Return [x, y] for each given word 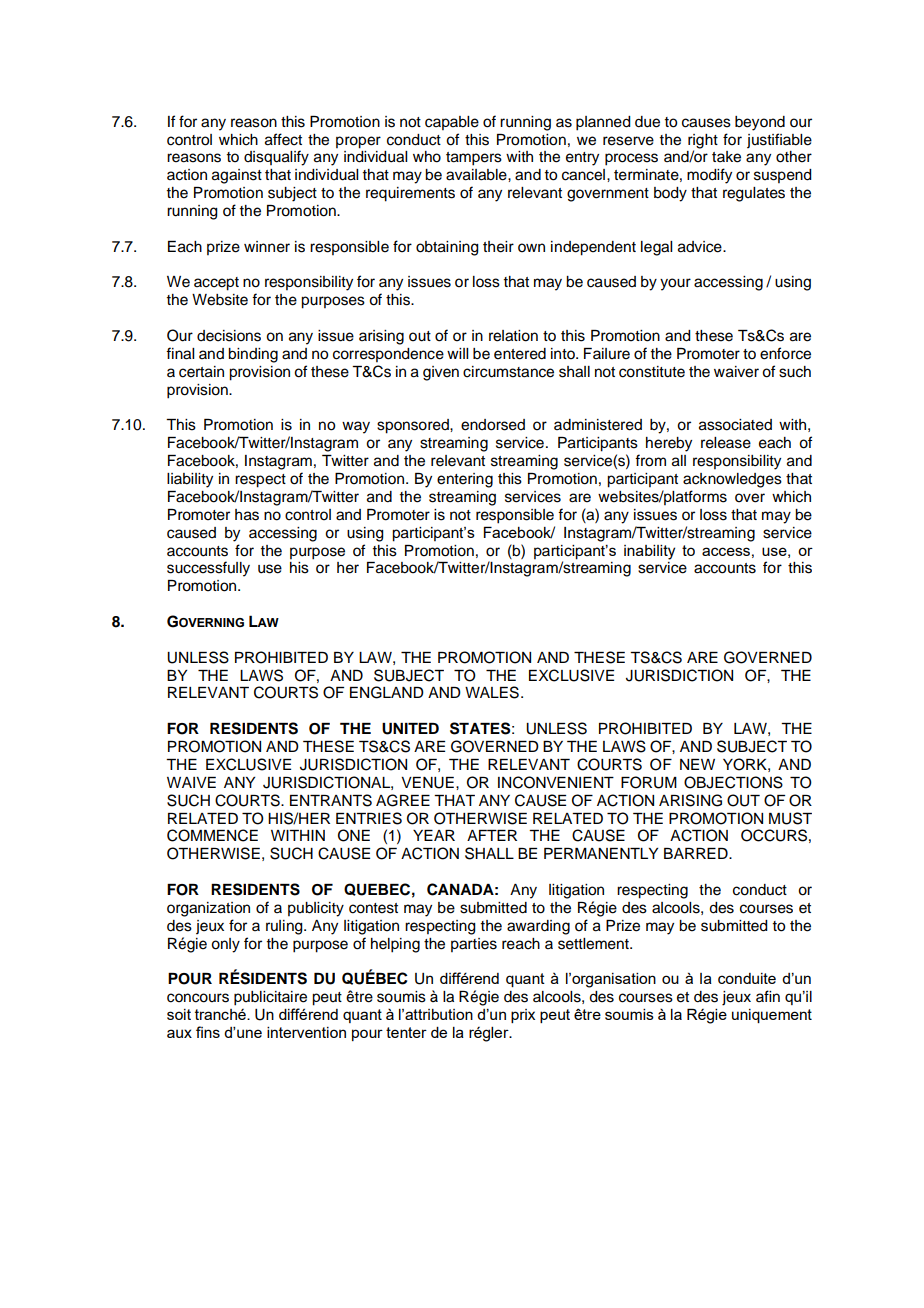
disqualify [276, 158]
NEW [697, 764]
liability [190, 480]
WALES [492, 692]
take [726, 157]
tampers [474, 159]
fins [208, 1032]
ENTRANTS [331, 800]
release [726, 443]
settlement [594, 944]
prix [523, 1016]
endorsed [493, 425]
